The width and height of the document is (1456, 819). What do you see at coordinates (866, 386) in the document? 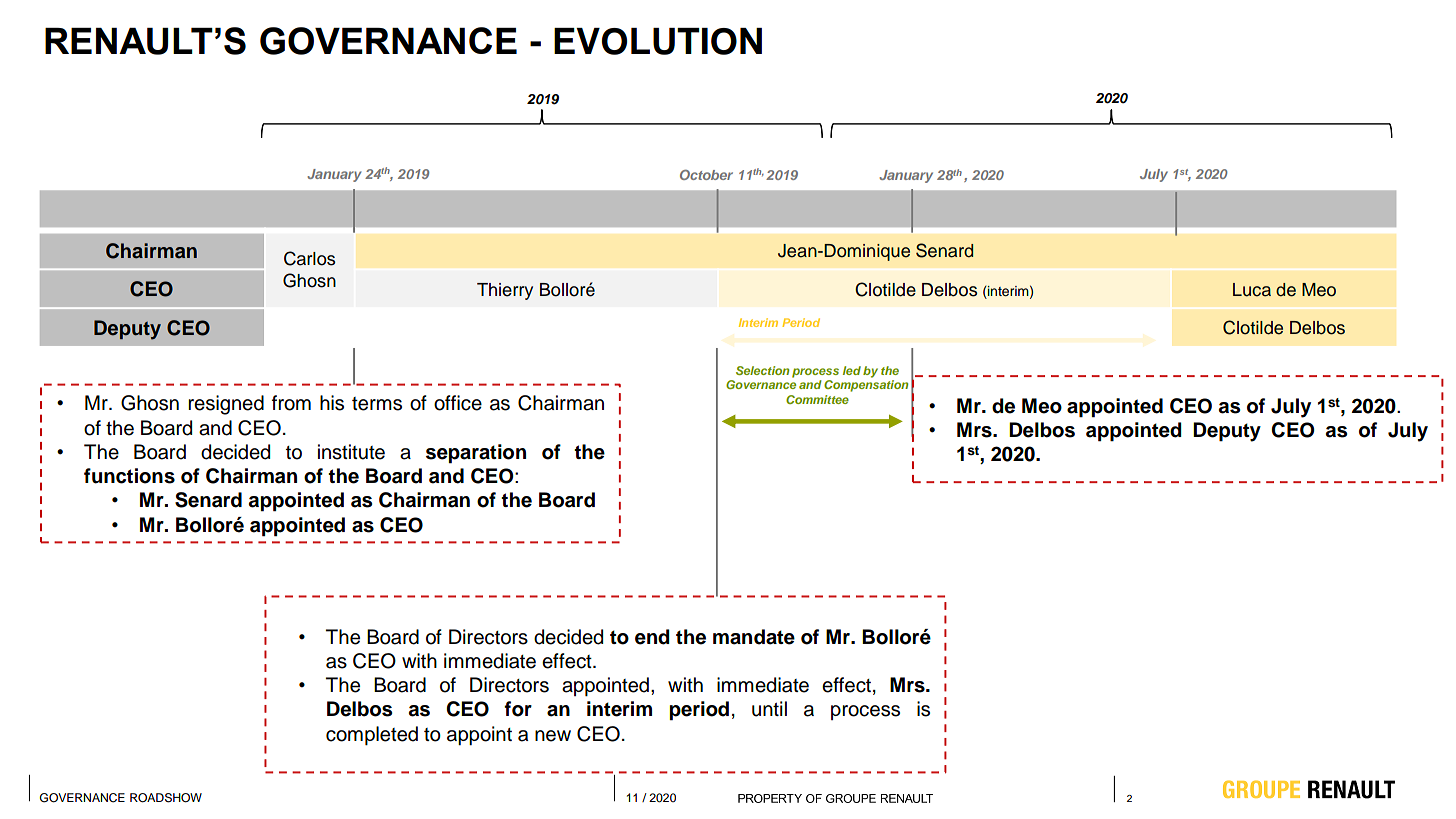
I see `Compensation` at bounding box center [866, 386].
